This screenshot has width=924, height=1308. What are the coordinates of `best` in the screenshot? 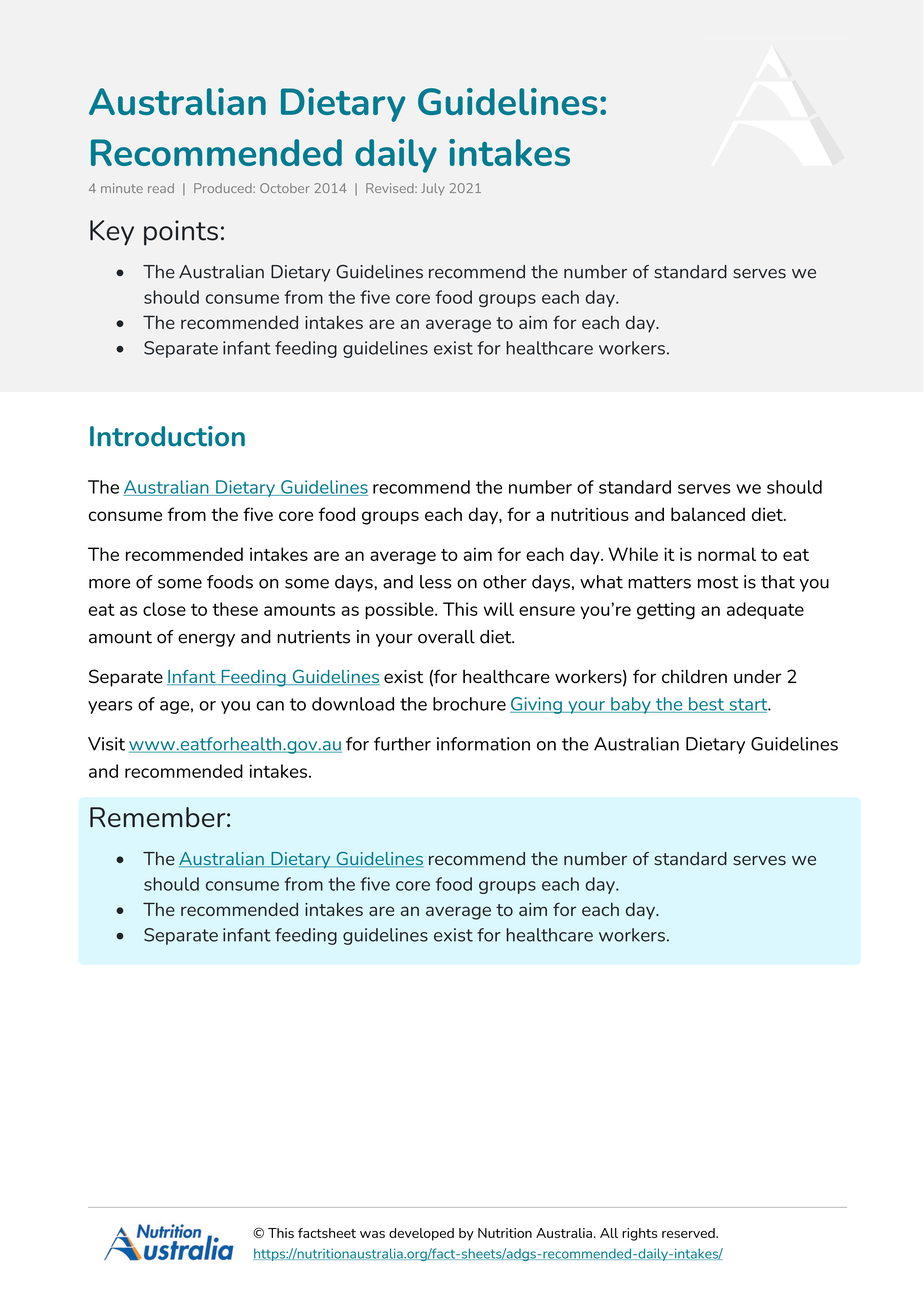 It's located at (706, 705).
